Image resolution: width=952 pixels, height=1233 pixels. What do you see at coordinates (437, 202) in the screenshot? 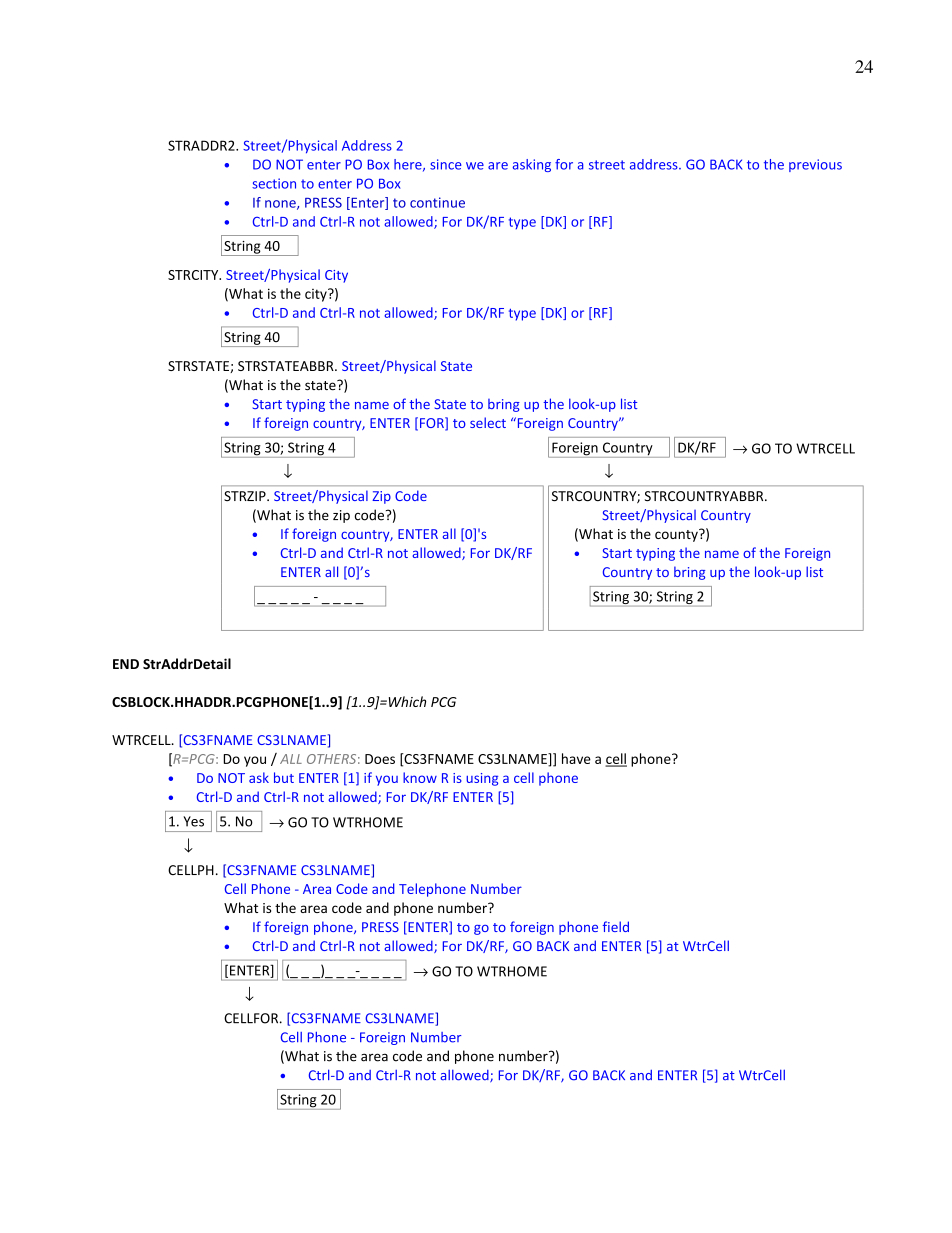
I see `continue` at bounding box center [437, 202].
